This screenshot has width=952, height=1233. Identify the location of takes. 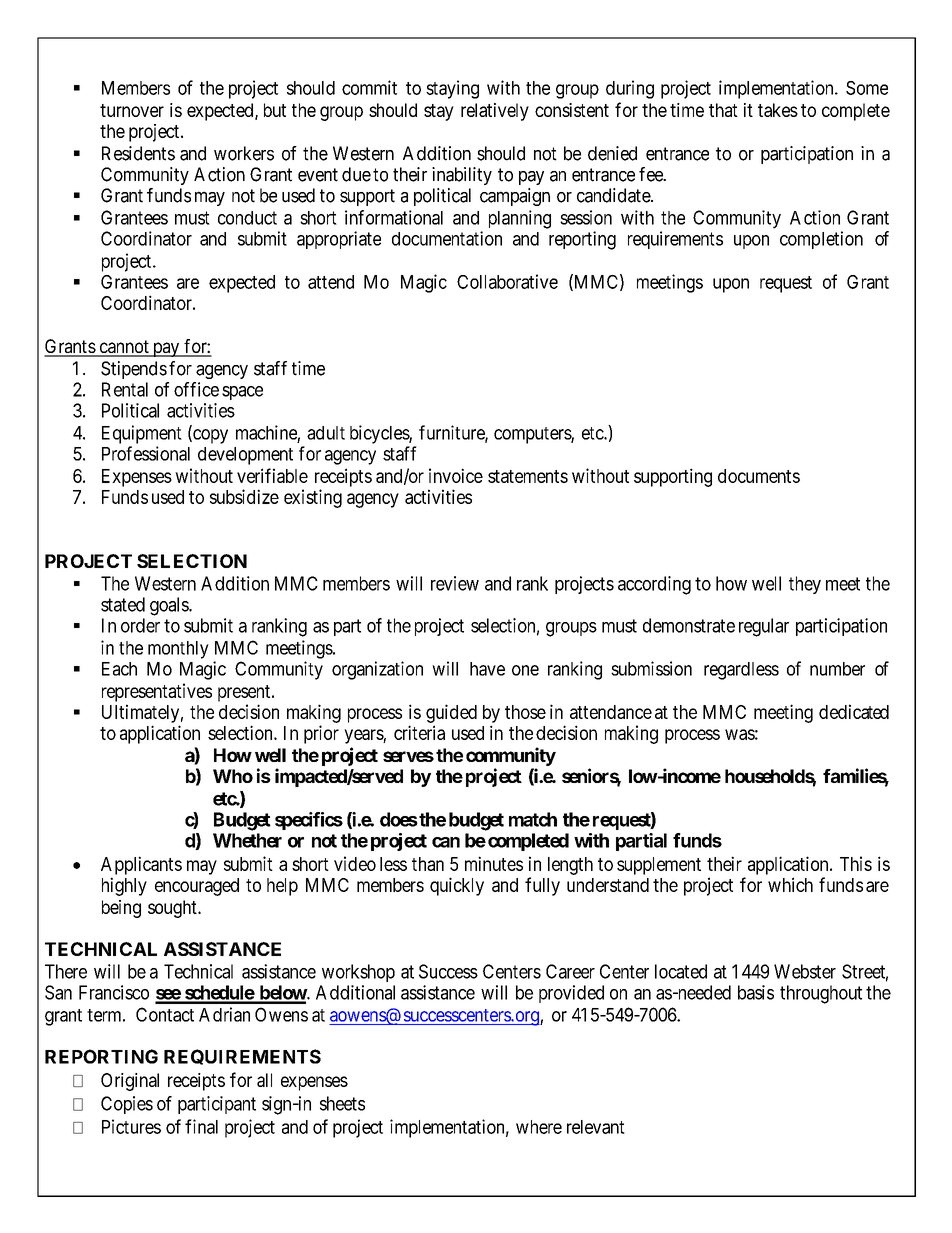
(778, 110).
